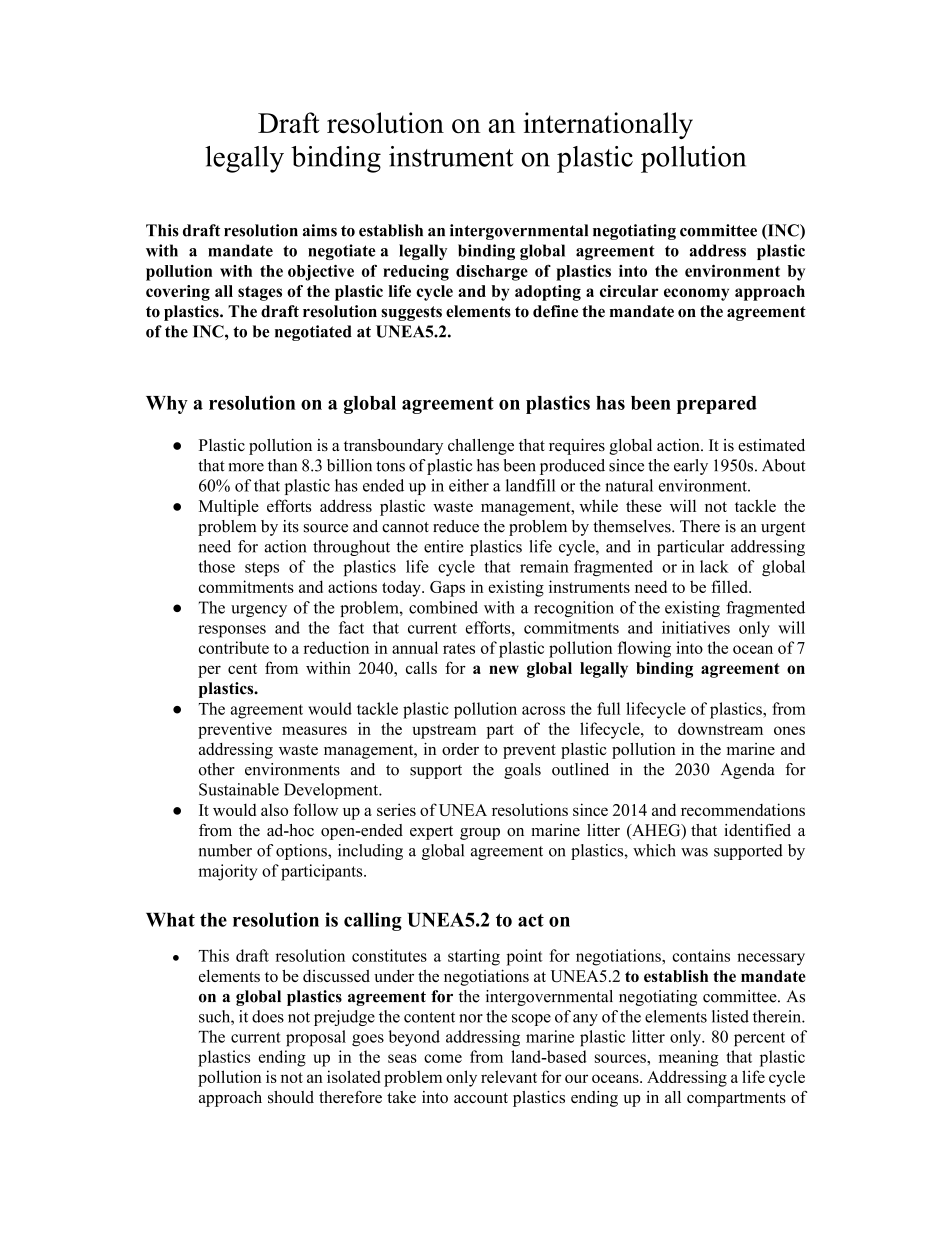 The width and height of the screenshot is (952, 1233). I want to click on aims, so click(320, 230).
